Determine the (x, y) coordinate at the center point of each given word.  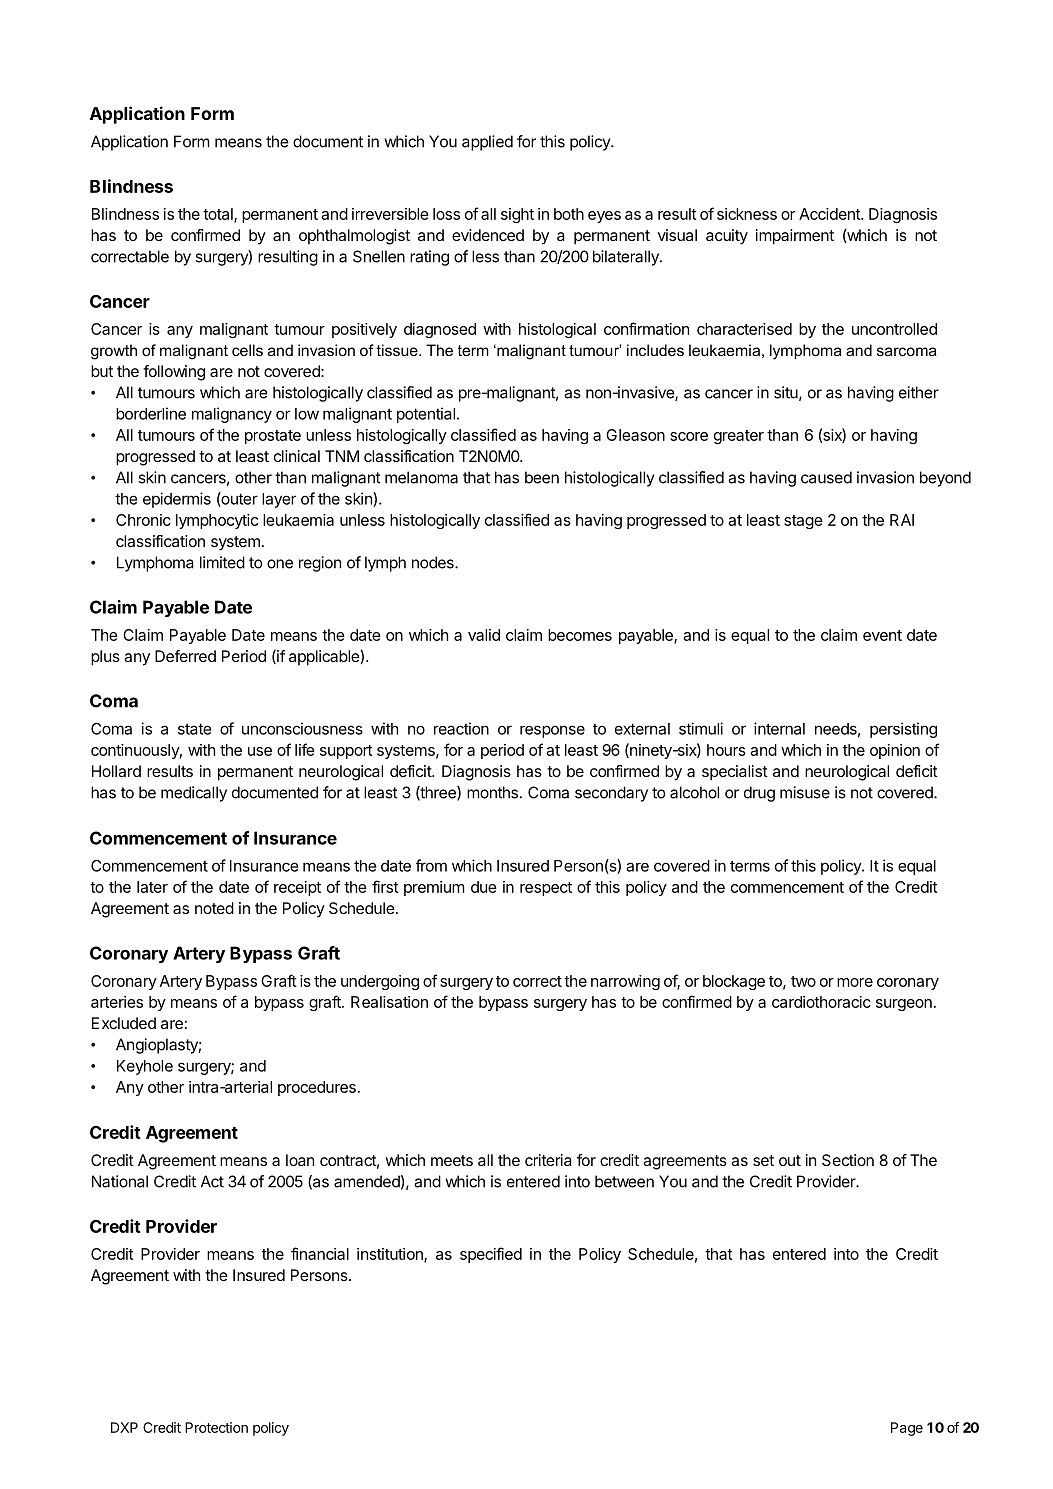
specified (491, 1255)
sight (517, 215)
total (219, 215)
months (492, 792)
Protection (216, 1427)
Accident (830, 214)
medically (194, 794)
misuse (805, 792)
